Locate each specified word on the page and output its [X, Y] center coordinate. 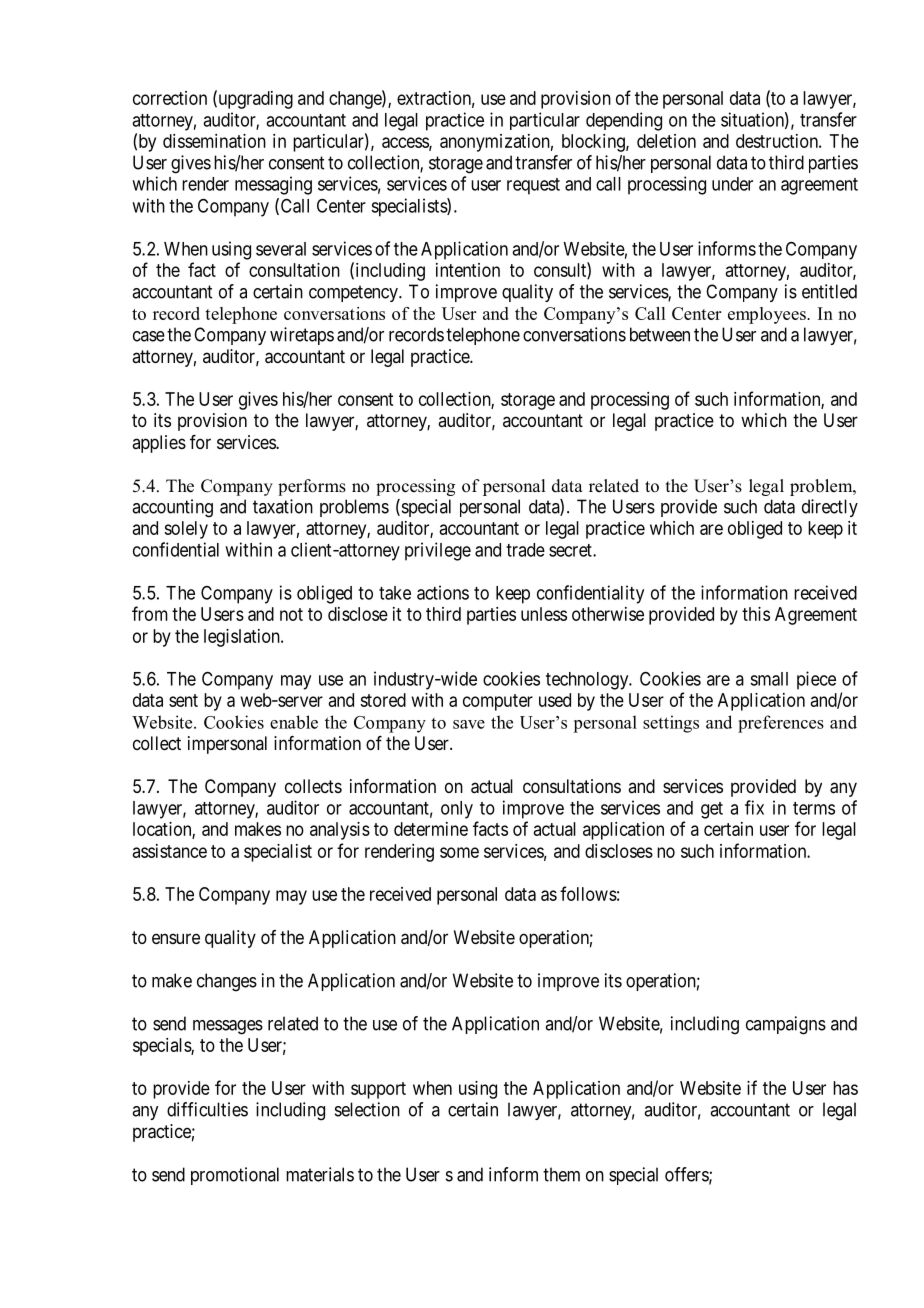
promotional [235, 1176]
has [845, 1088]
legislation [243, 638]
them [561, 1174]
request [533, 186]
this [756, 614]
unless [544, 614]
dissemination [214, 141]
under [732, 184]
